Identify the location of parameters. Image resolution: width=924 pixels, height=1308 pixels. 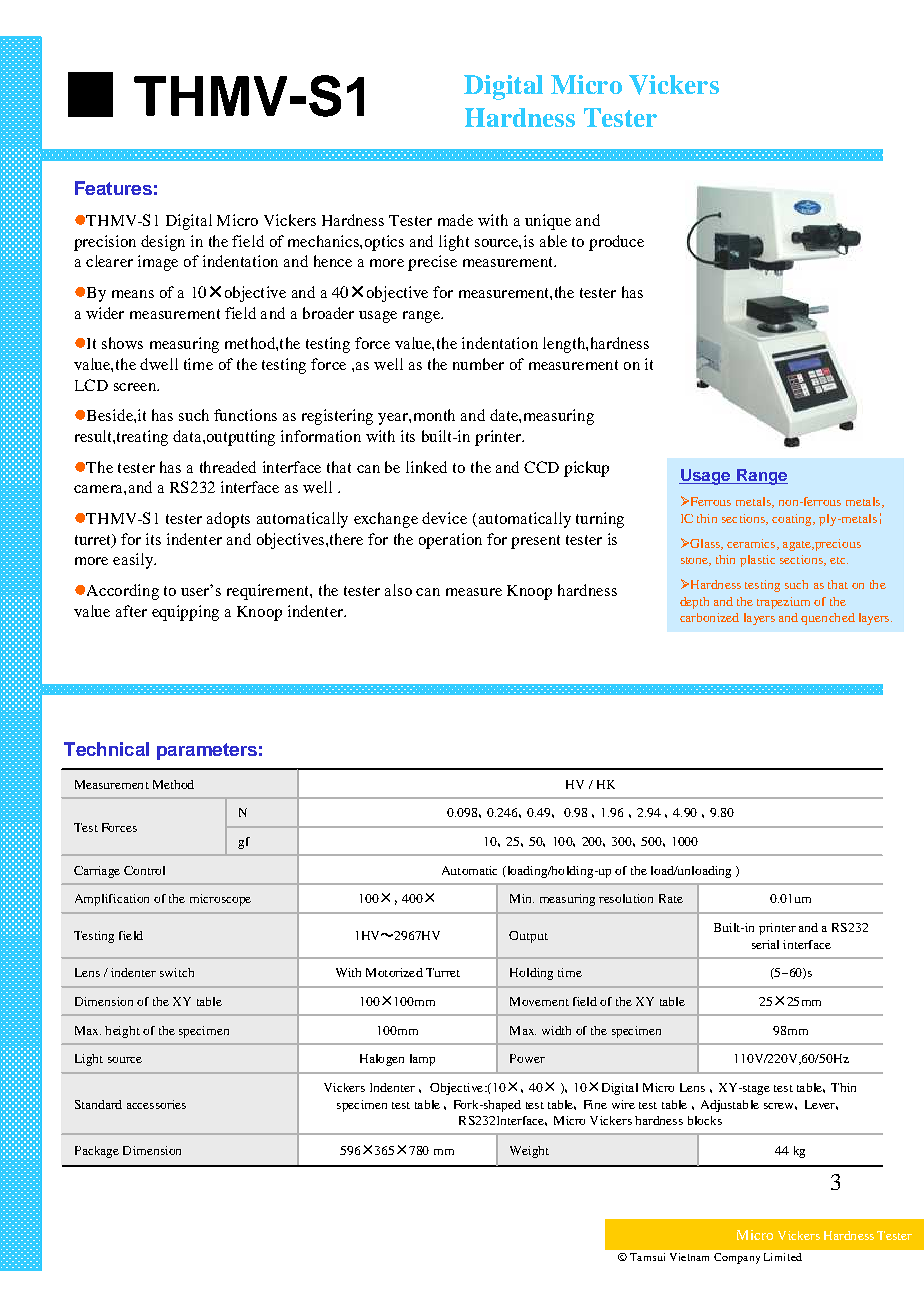
(207, 751).
